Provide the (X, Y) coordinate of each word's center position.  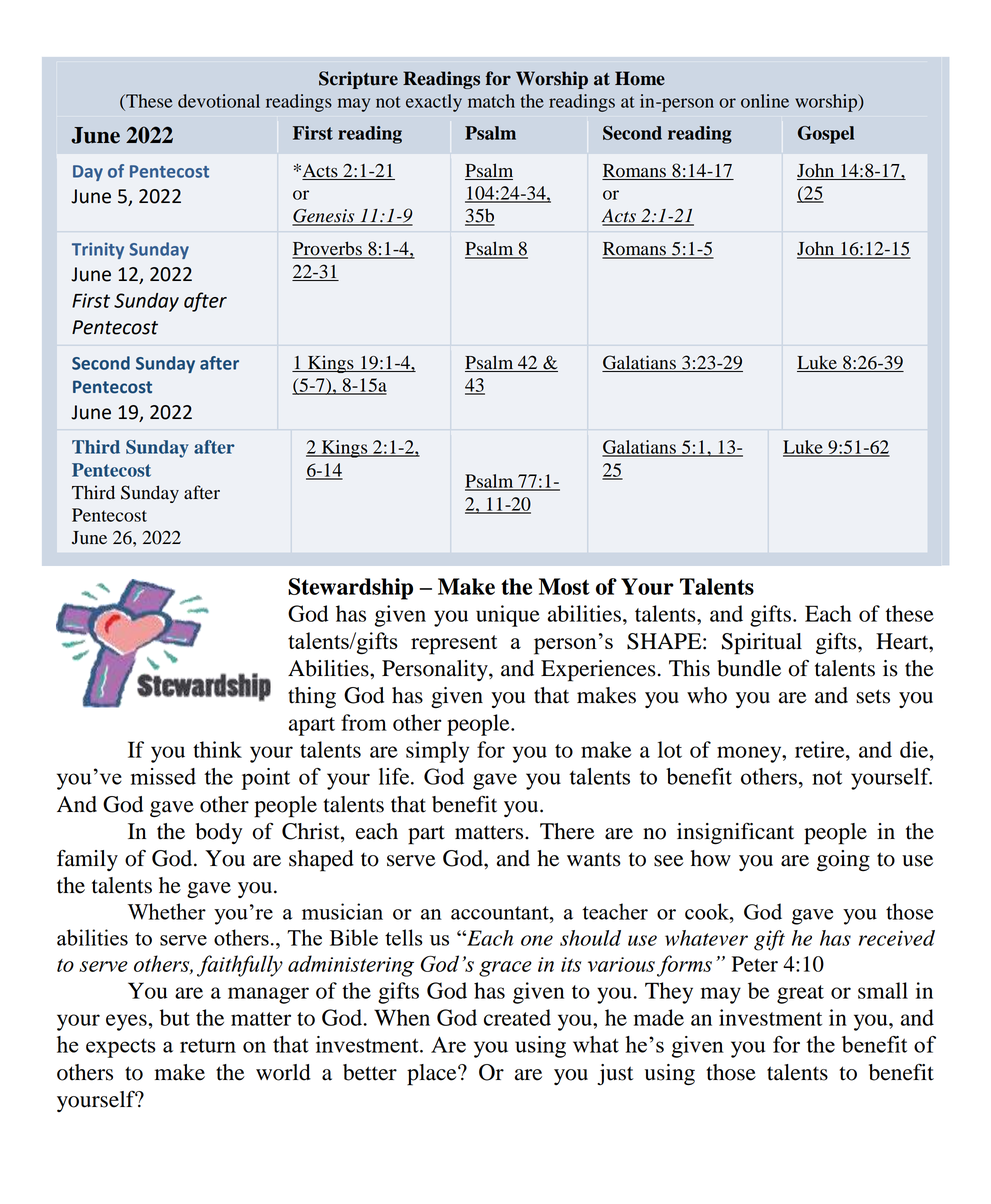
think (217, 749)
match (491, 101)
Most (564, 586)
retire (821, 749)
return (208, 1045)
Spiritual (762, 644)
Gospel (826, 135)
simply (437, 752)
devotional (219, 101)
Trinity (98, 250)
